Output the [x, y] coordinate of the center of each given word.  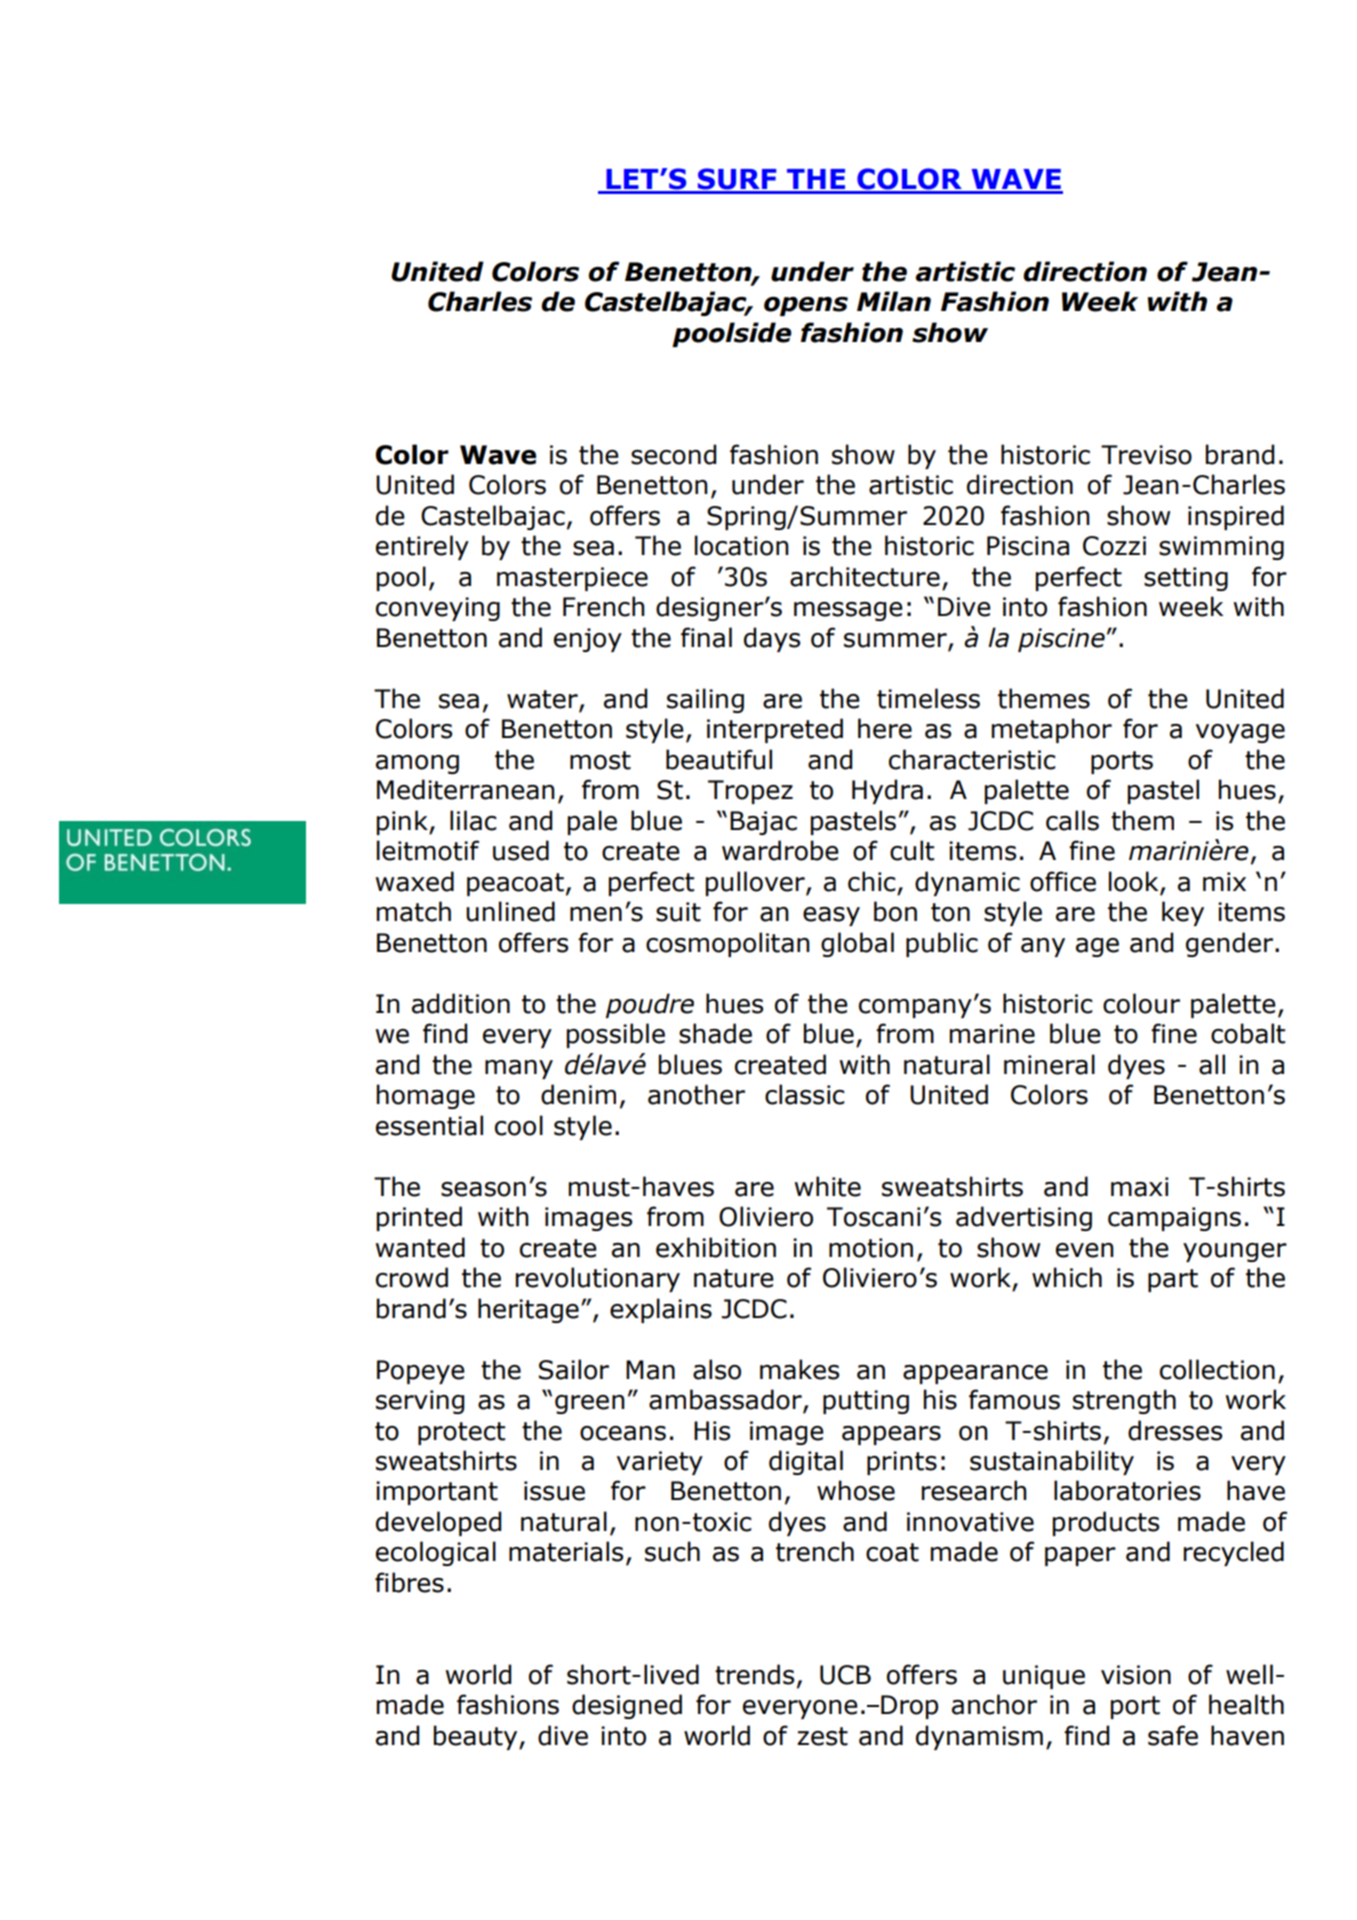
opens [806, 306]
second [673, 454]
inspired [1236, 517]
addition [461, 1003]
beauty [477, 1737]
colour [1141, 1003]
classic [805, 1094]
